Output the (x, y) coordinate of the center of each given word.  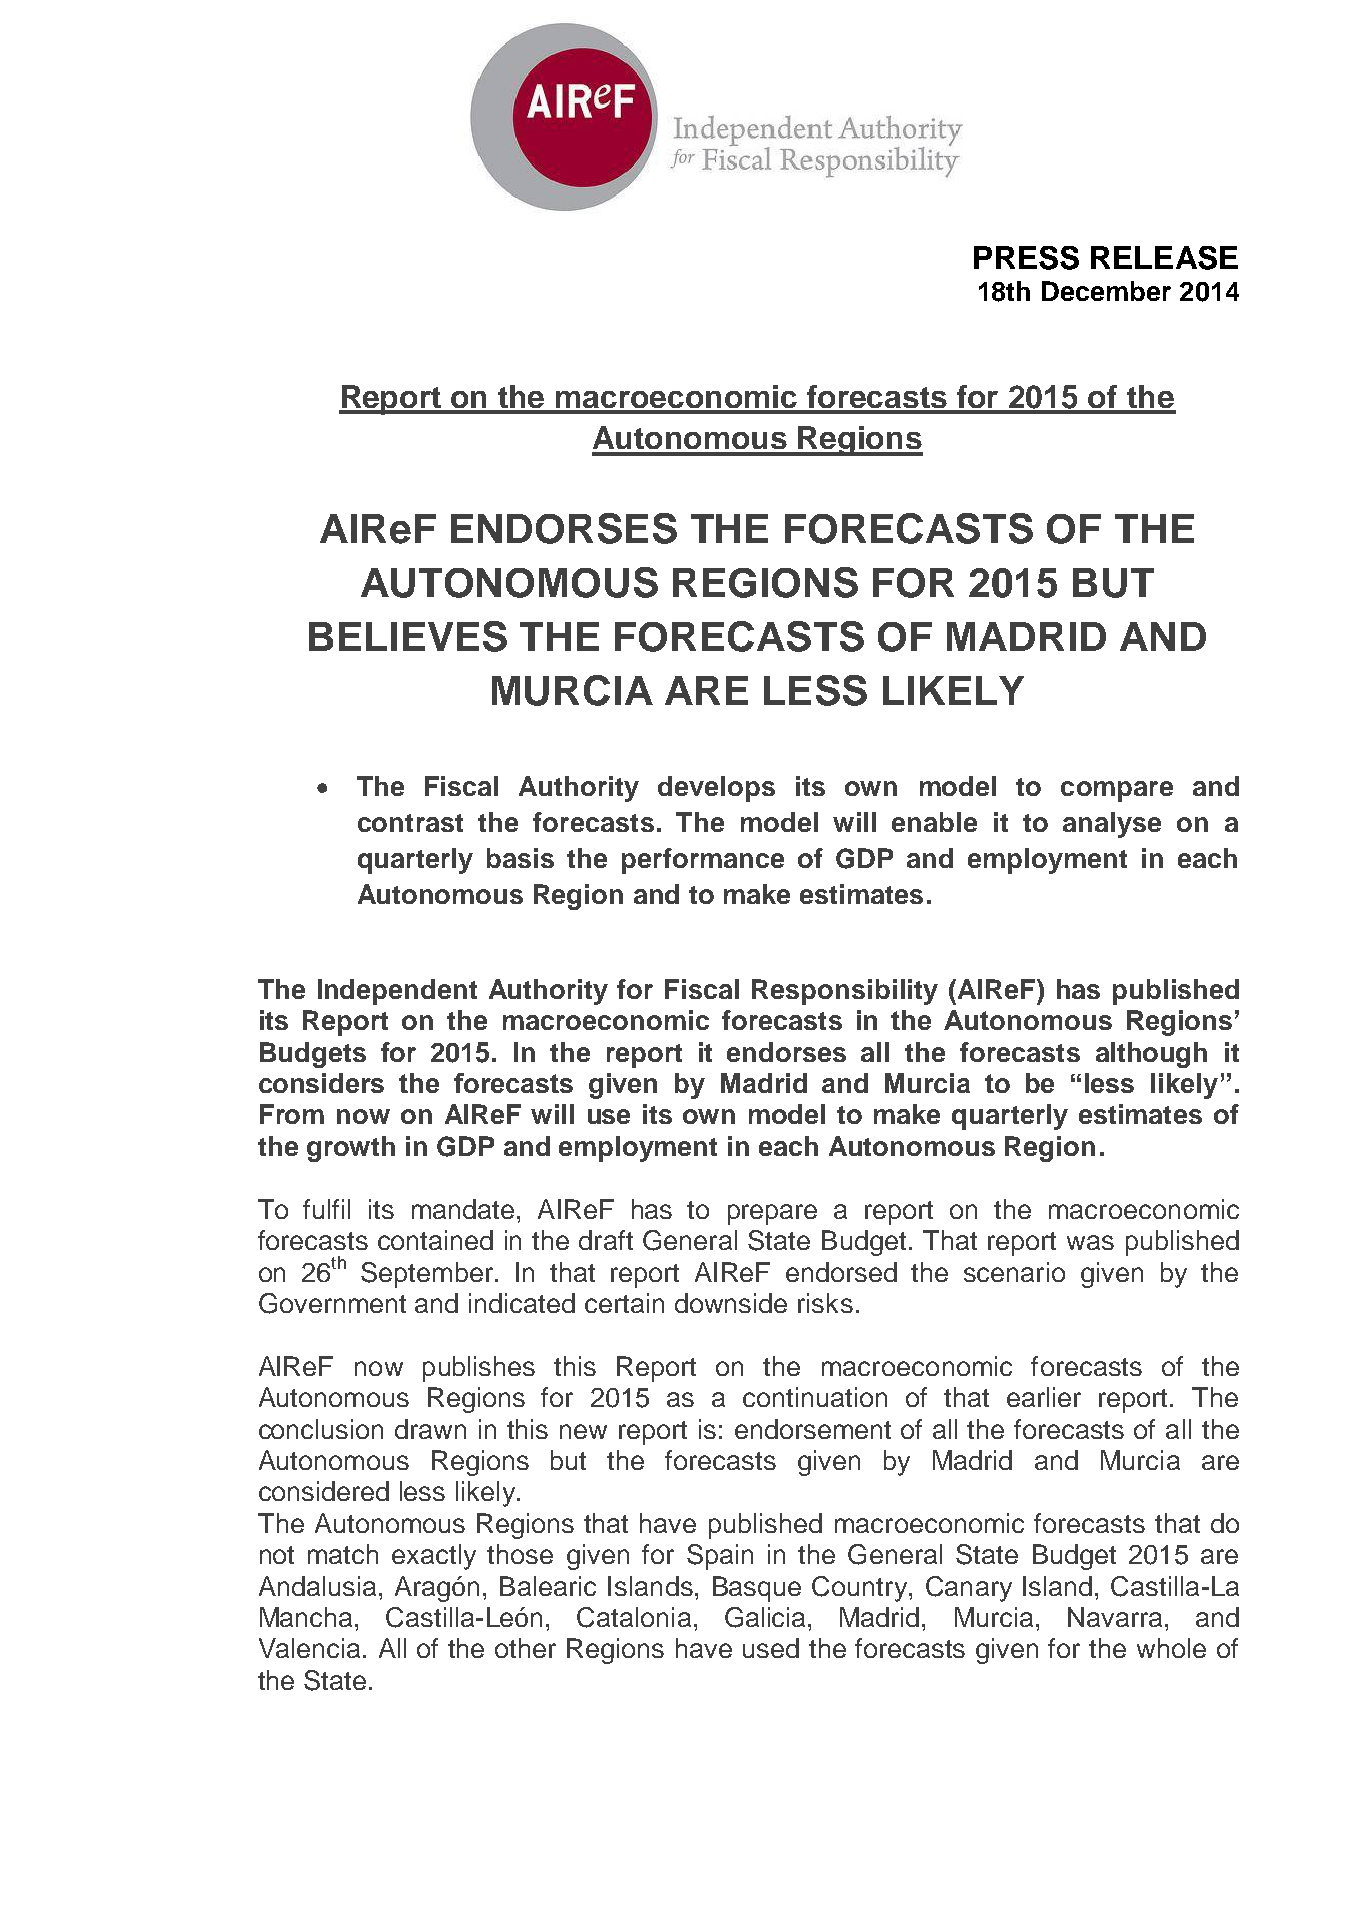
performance (703, 861)
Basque (757, 1589)
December (1106, 291)
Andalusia (317, 1586)
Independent (397, 992)
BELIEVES (408, 636)
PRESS (1026, 258)
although (1151, 1055)
